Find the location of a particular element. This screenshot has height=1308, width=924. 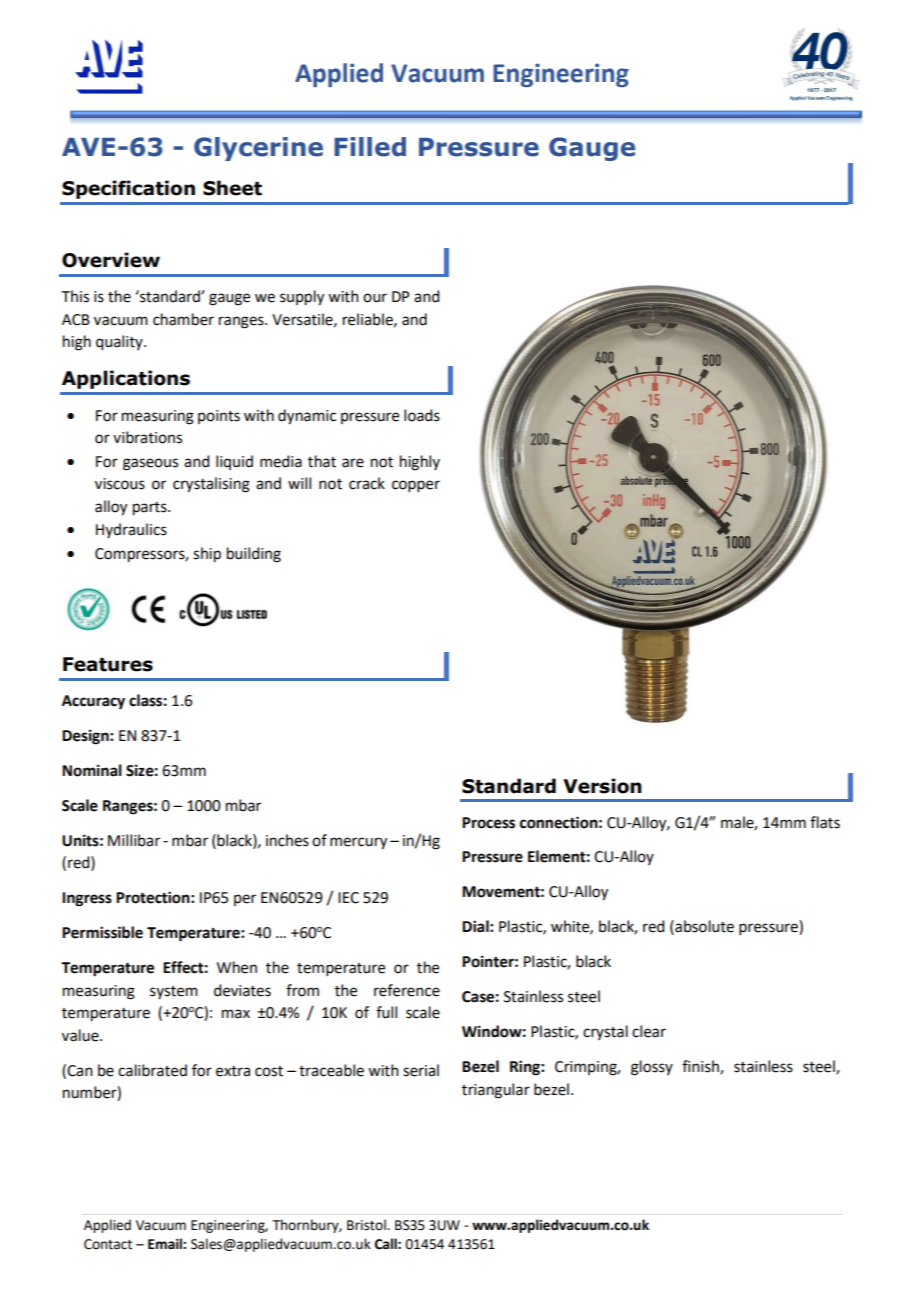

Bristol is located at coordinates (367, 1225).
